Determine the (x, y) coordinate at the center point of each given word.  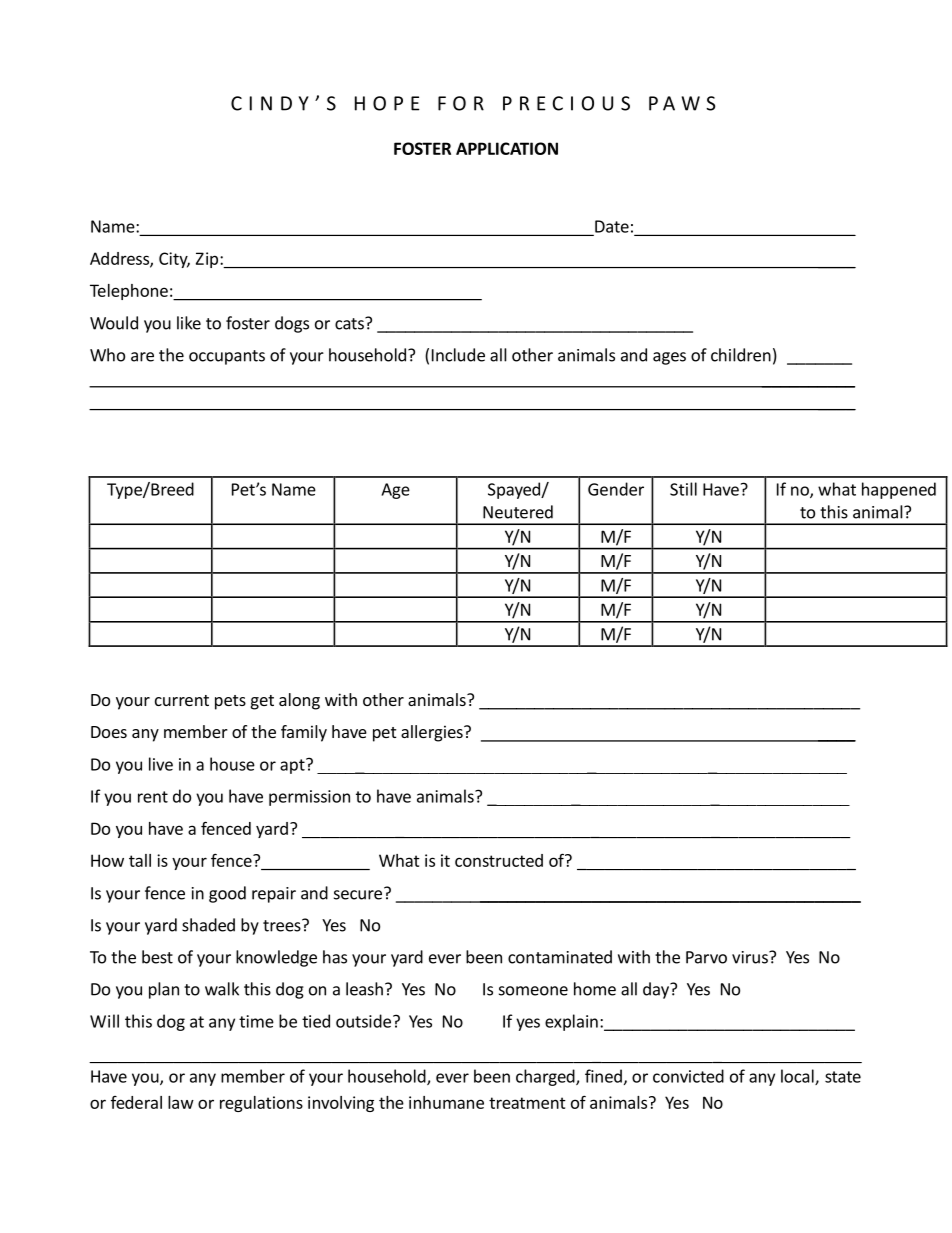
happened (899, 490)
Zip (207, 260)
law (181, 1102)
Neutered (518, 512)
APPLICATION (507, 148)
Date (612, 226)
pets (230, 702)
